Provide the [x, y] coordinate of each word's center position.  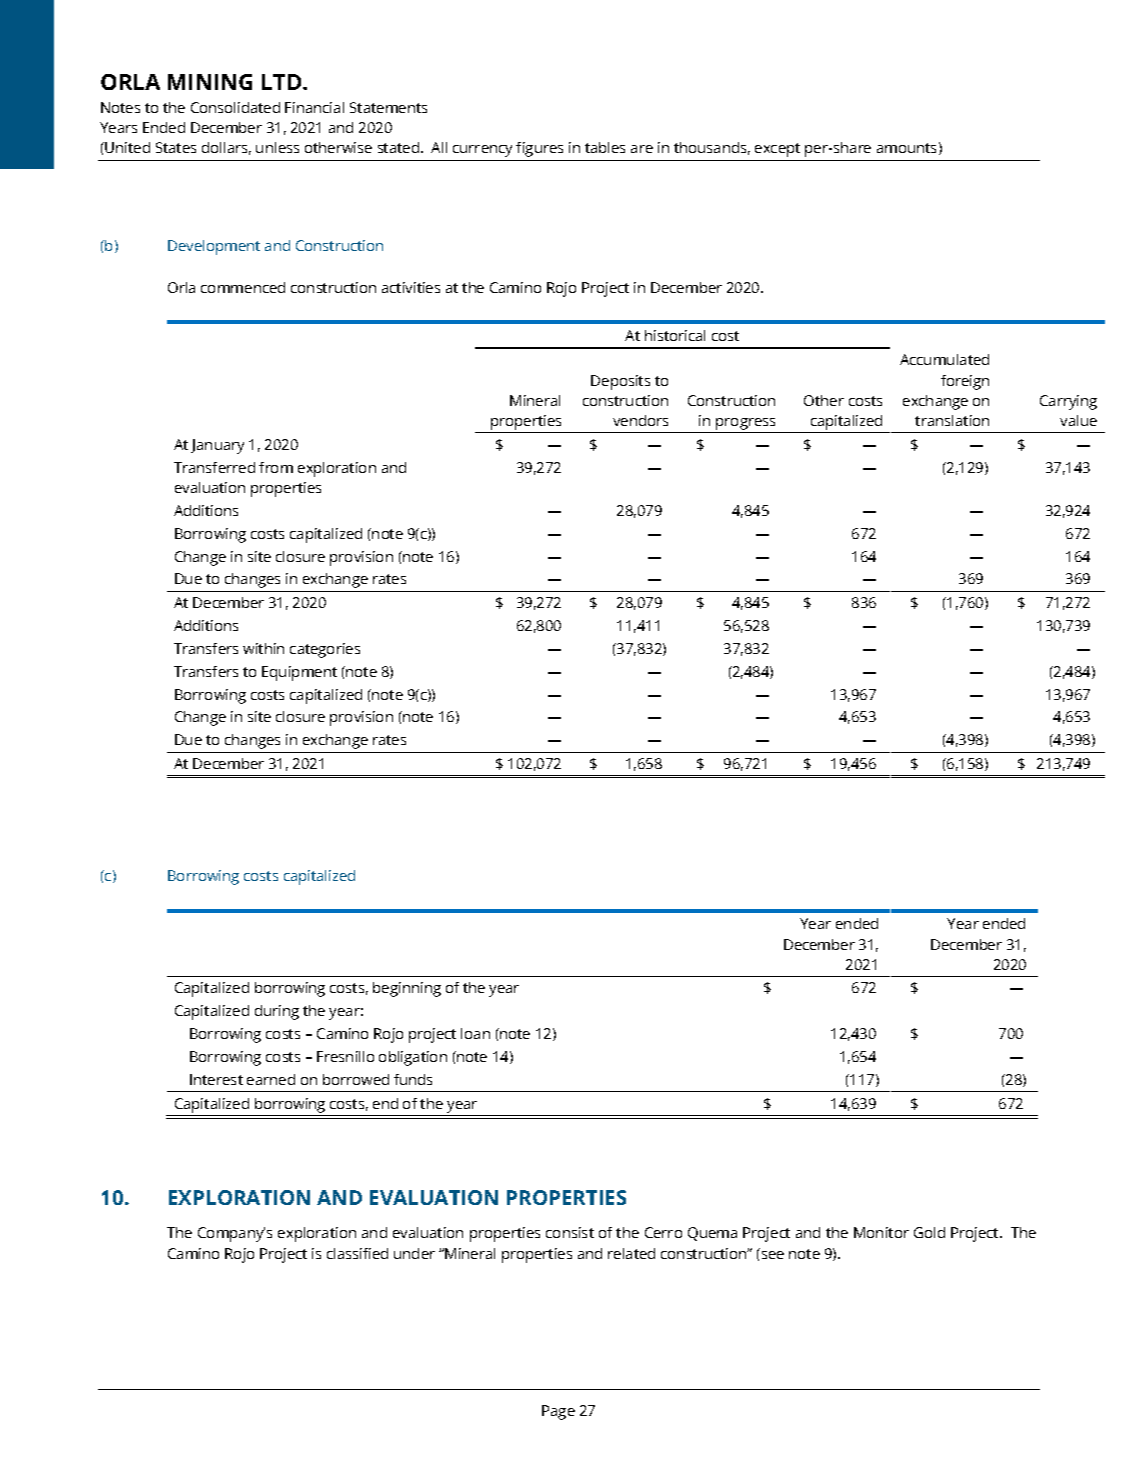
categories [325, 650]
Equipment [299, 673]
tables [605, 147]
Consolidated [235, 107]
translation [952, 420]
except [777, 150]
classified [357, 1253]
